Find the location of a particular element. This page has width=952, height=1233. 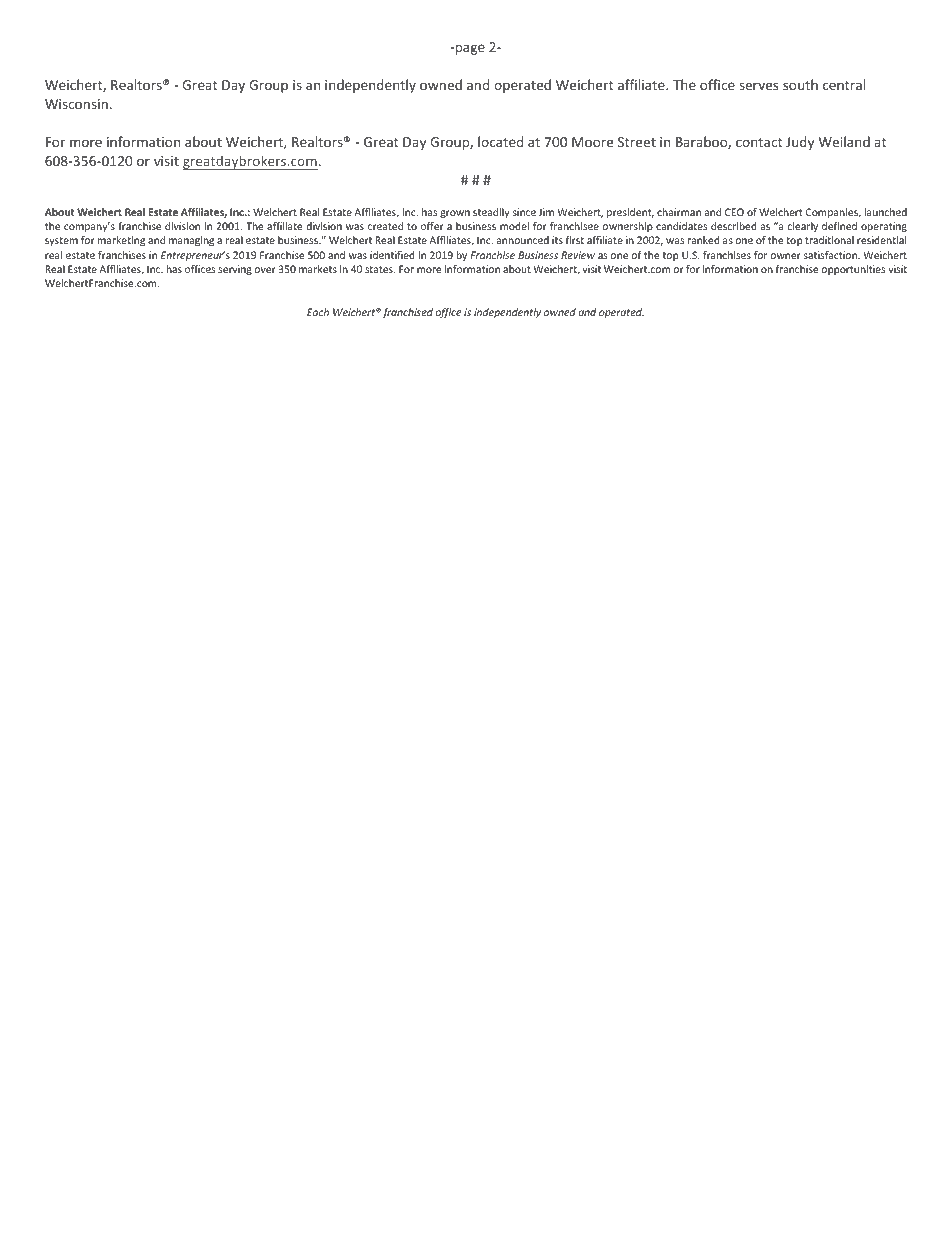

page is located at coordinates (469, 49).
